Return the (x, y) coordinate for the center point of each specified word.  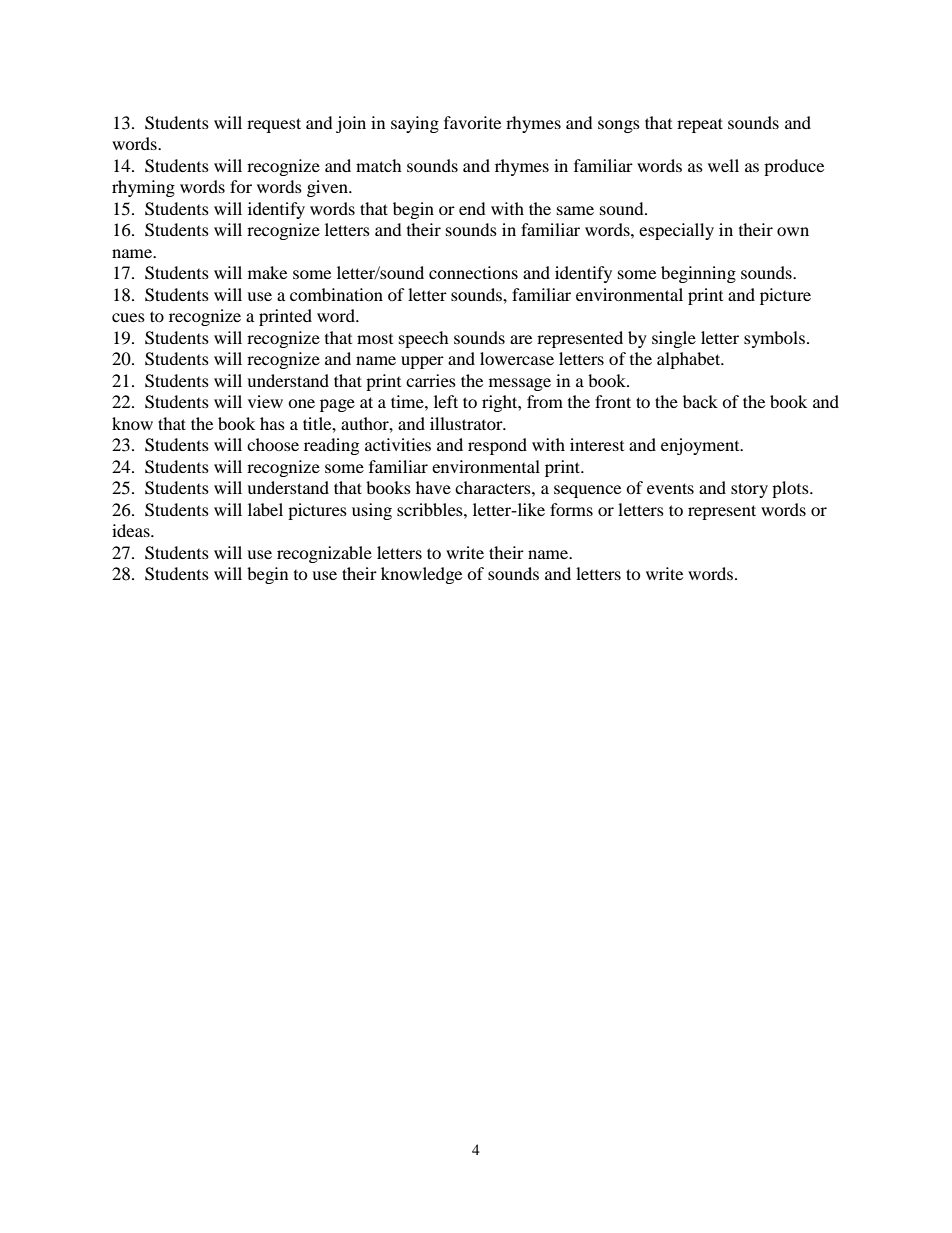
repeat (700, 125)
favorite (472, 122)
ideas (132, 530)
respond (497, 446)
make (267, 272)
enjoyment (701, 446)
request (274, 125)
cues (128, 317)
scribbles (431, 509)
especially (676, 231)
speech (424, 339)
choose (273, 444)
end (472, 208)
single (674, 339)
